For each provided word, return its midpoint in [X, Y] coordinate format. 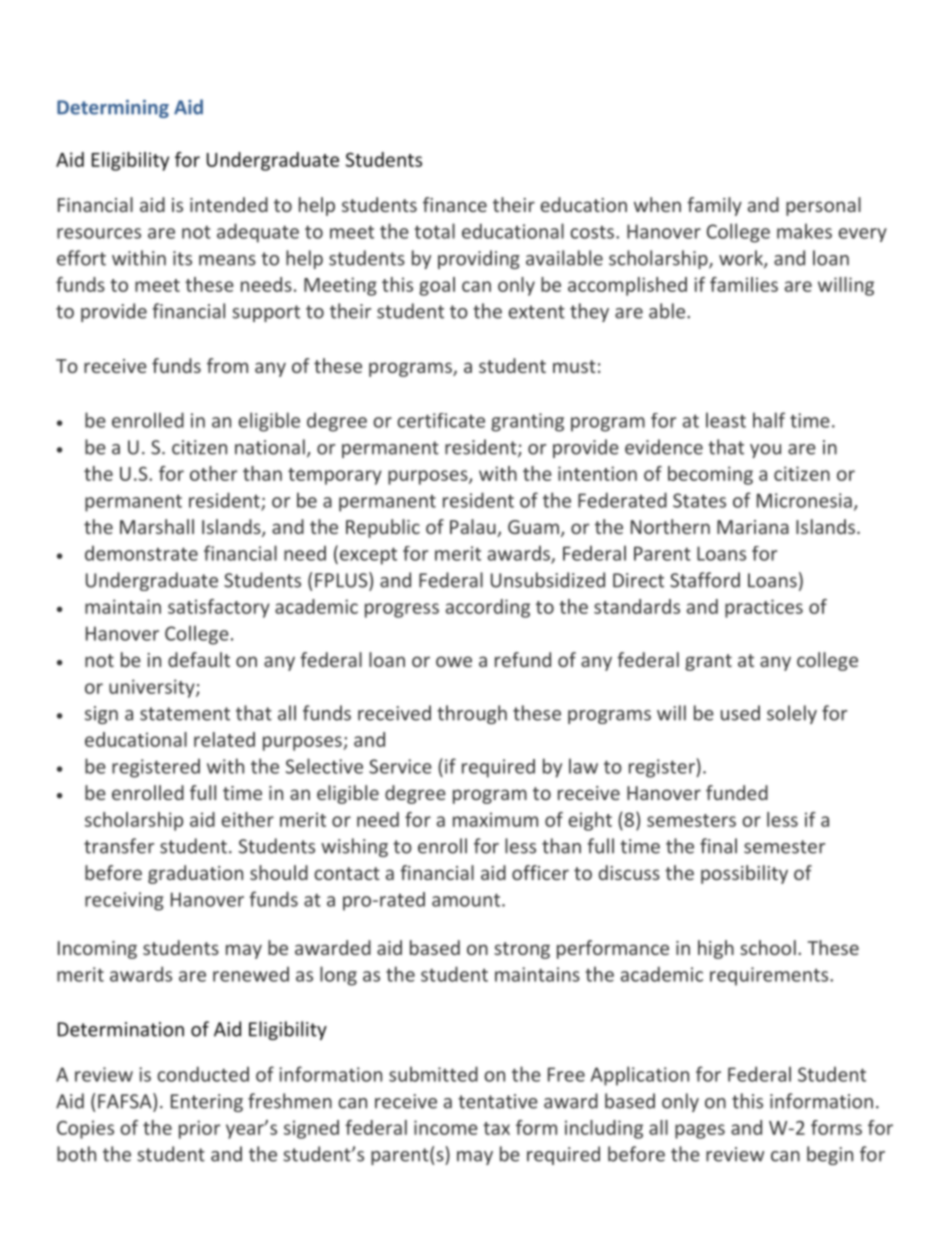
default [199, 659]
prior [199, 1129]
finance [455, 204]
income [446, 1127]
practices [764, 608]
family [714, 206]
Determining [113, 109]
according [488, 608]
